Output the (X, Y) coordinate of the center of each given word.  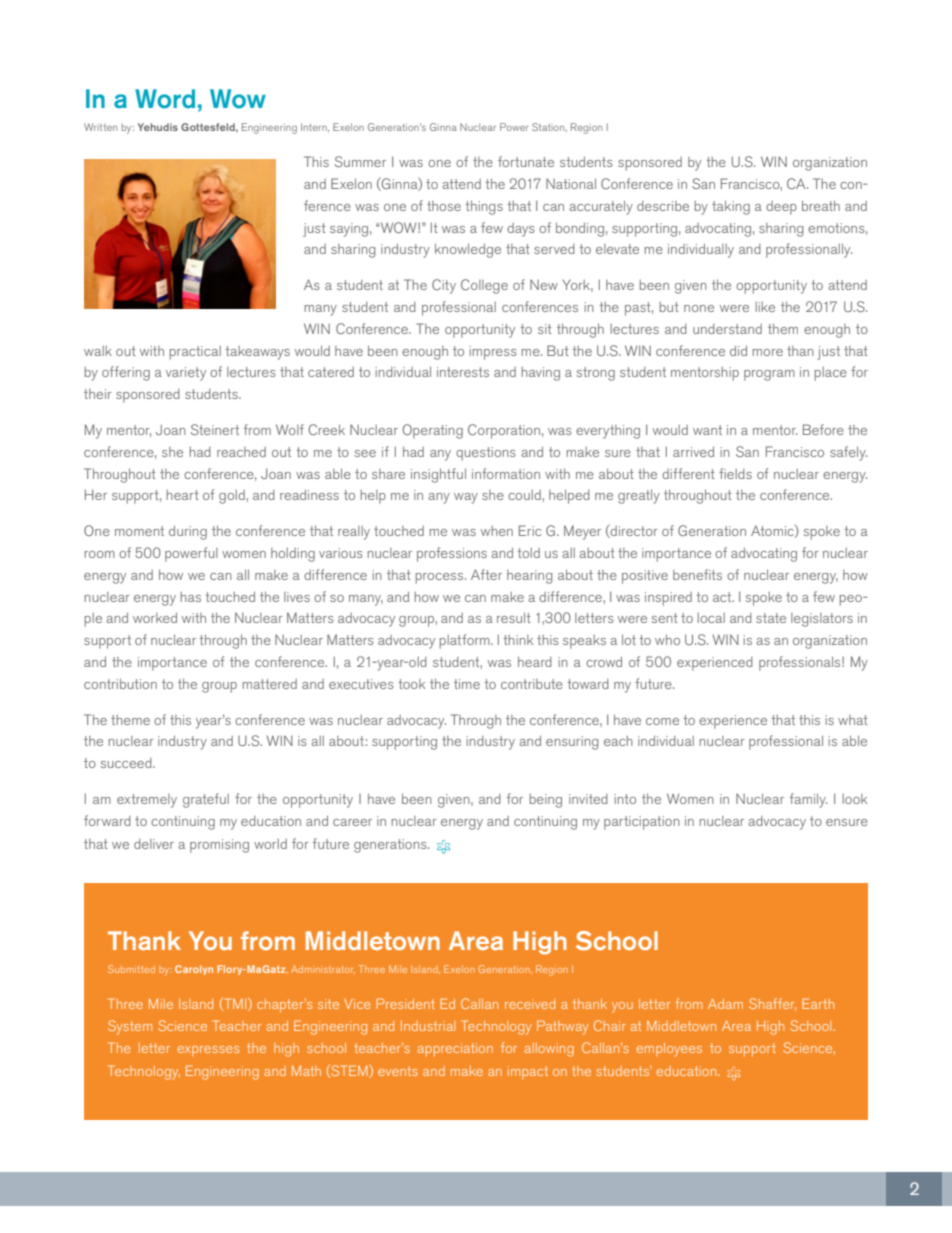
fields (735, 473)
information (506, 473)
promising (219, 846)
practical (195, 353)
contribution (120, 683)
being (546, 801)
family (808, 800)
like (765, 307)
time (467, 684)
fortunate (526, 161)
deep (781, 208)
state (771, 618)
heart (183, 495)
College (484, 286)
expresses (208, 1051)
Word (165, 99)
